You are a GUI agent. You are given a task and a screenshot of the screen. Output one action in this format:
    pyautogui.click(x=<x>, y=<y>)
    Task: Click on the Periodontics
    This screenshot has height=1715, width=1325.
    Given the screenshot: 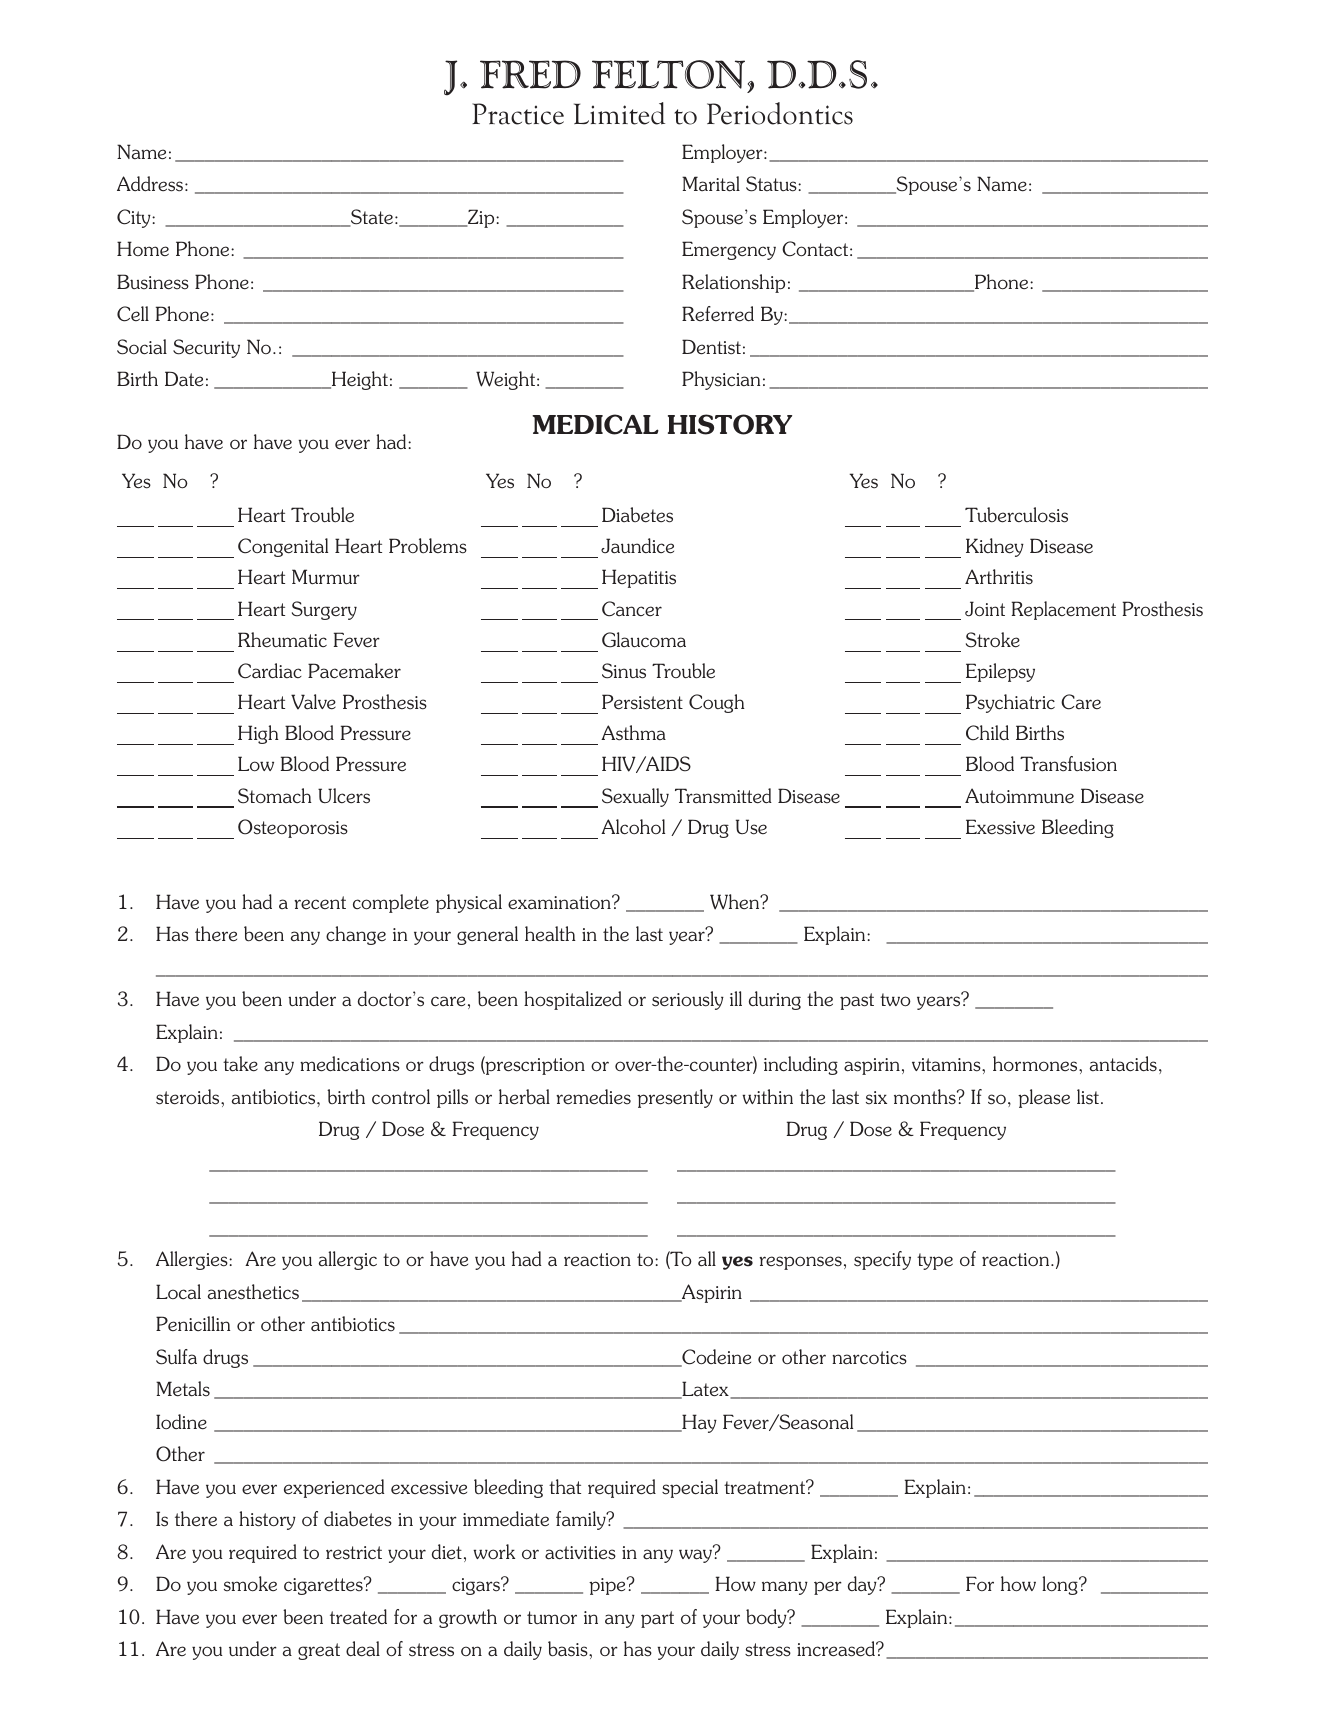 What is the action you would take?
    pyautogui.click(x=780, y=113)
